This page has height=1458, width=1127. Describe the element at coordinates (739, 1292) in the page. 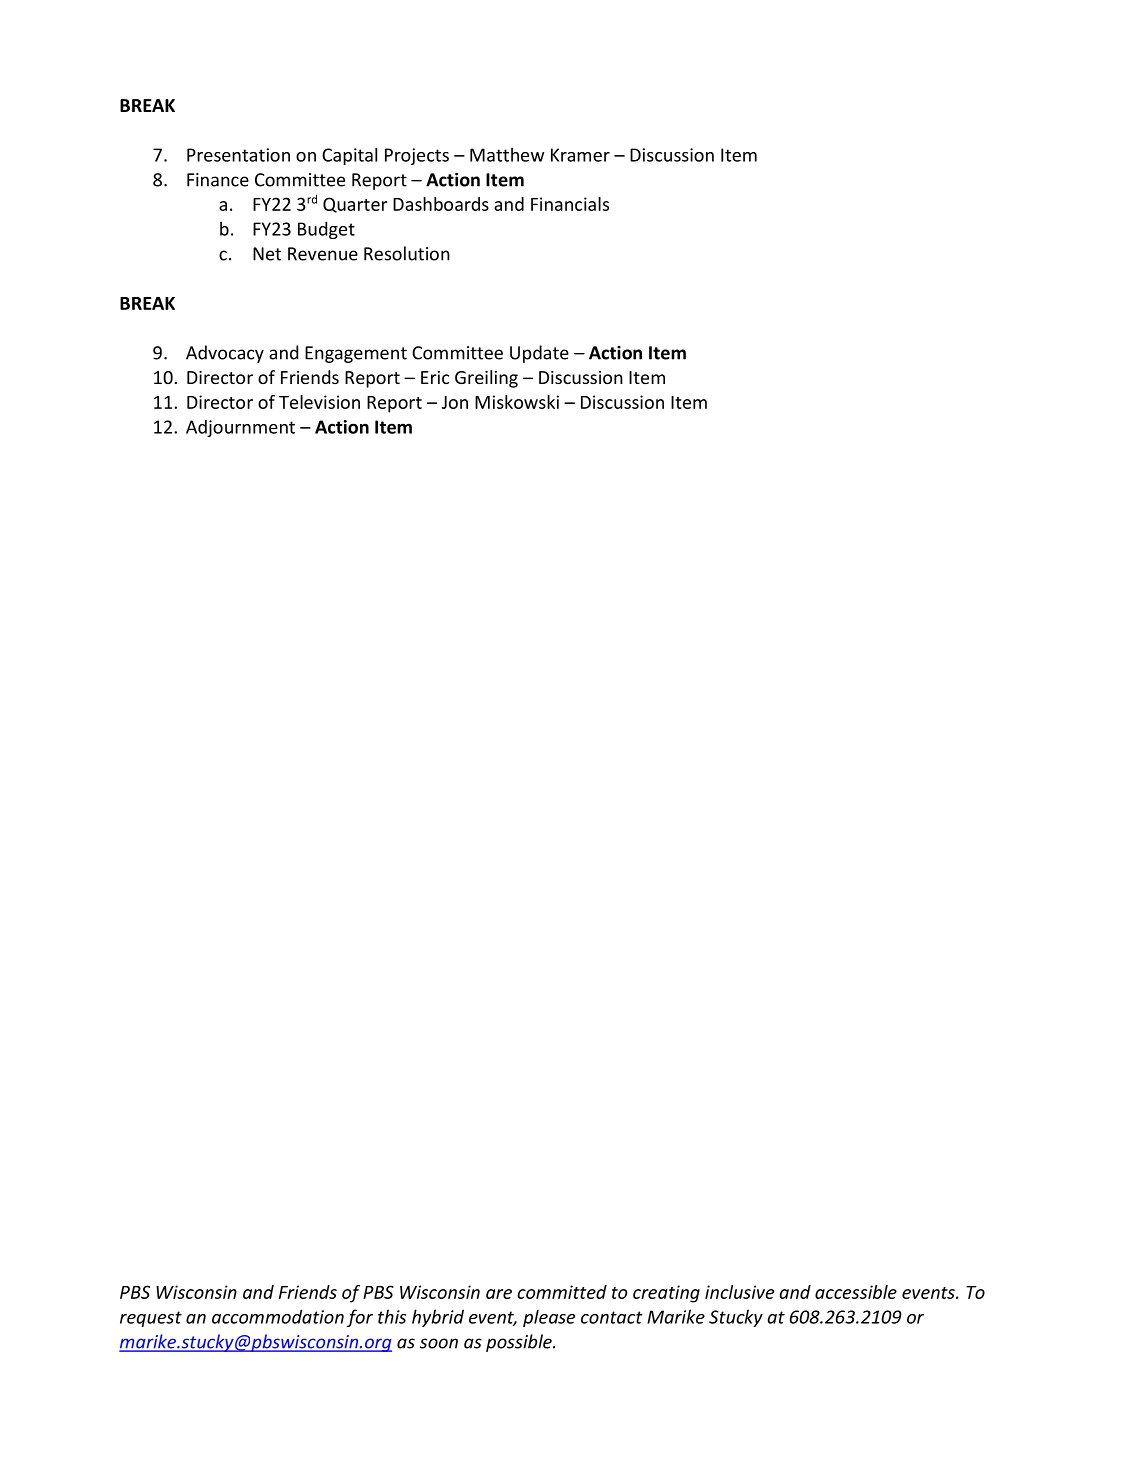

I see `inclusive` at that location.
